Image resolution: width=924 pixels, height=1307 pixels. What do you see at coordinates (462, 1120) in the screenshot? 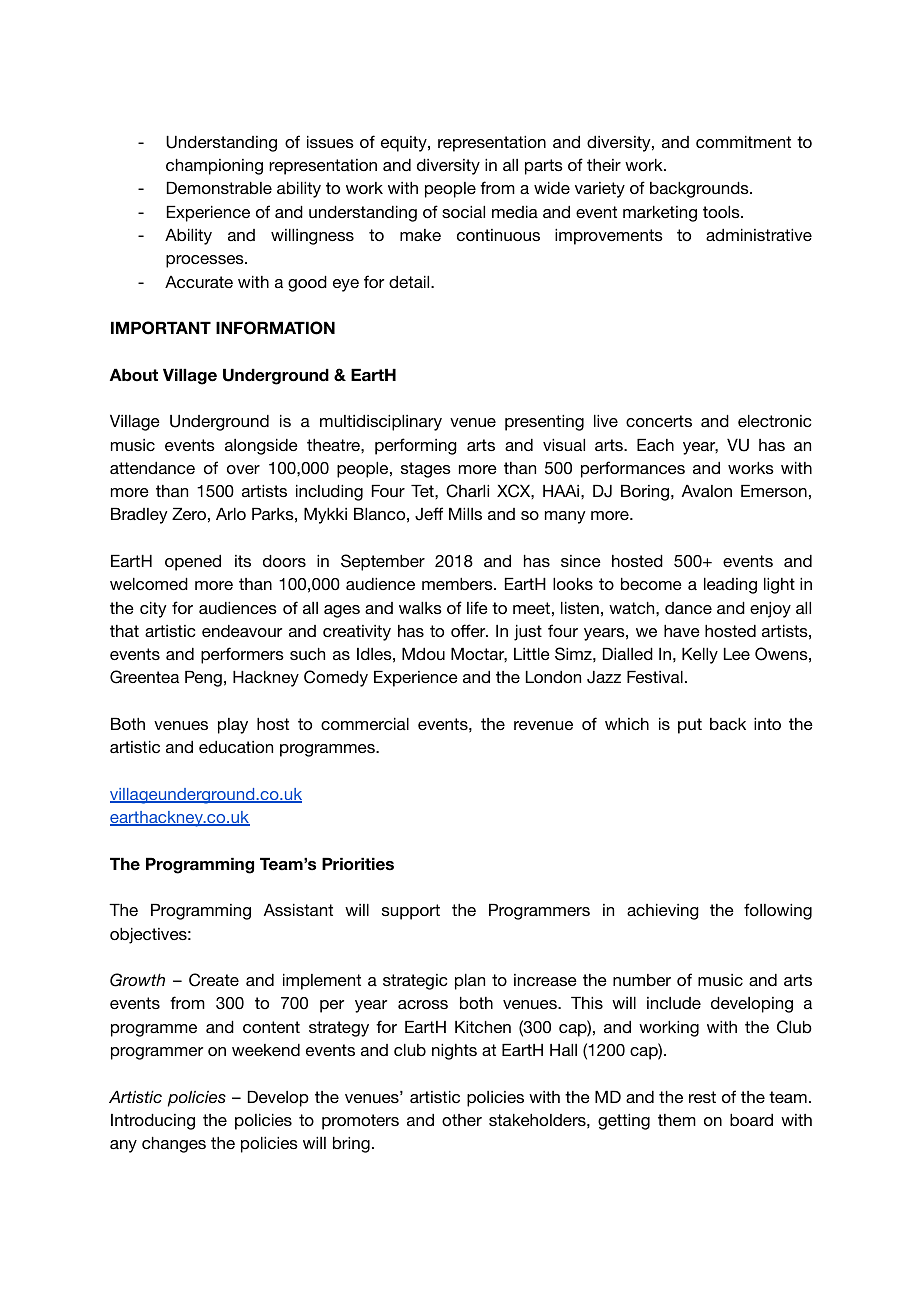
I see `other` at bounding box center [462, 1120].
